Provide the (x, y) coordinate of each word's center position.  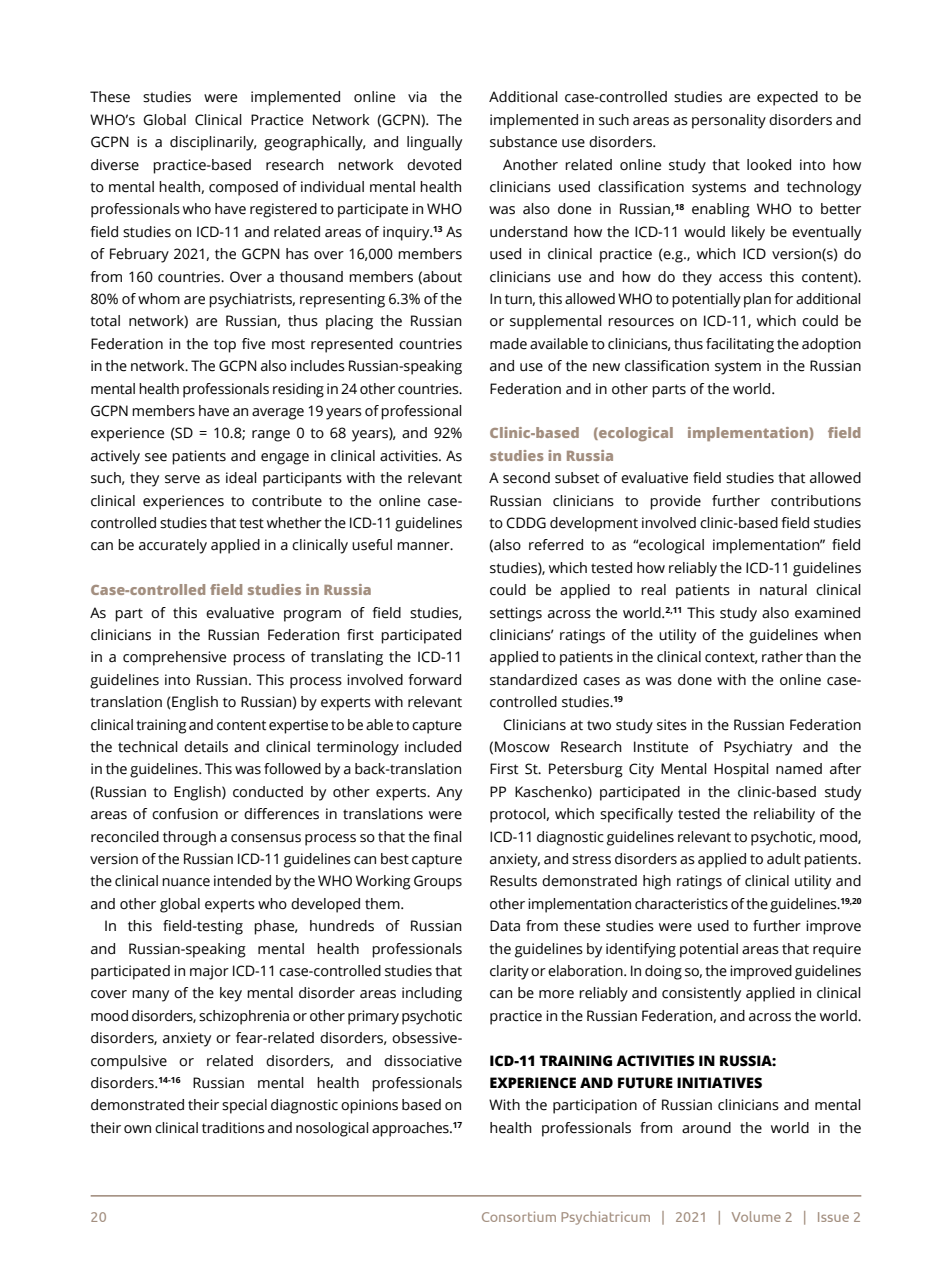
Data (505, 926)
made (508, 344)
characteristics (681, 904)
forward (435, 680)
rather (782, 657)
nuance (186, 882)
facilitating (740, 345)
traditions (233, 1128)
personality (729, 121)
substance (523, 142)
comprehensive (174, 658)
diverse (115, 165)
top (225, 346)
